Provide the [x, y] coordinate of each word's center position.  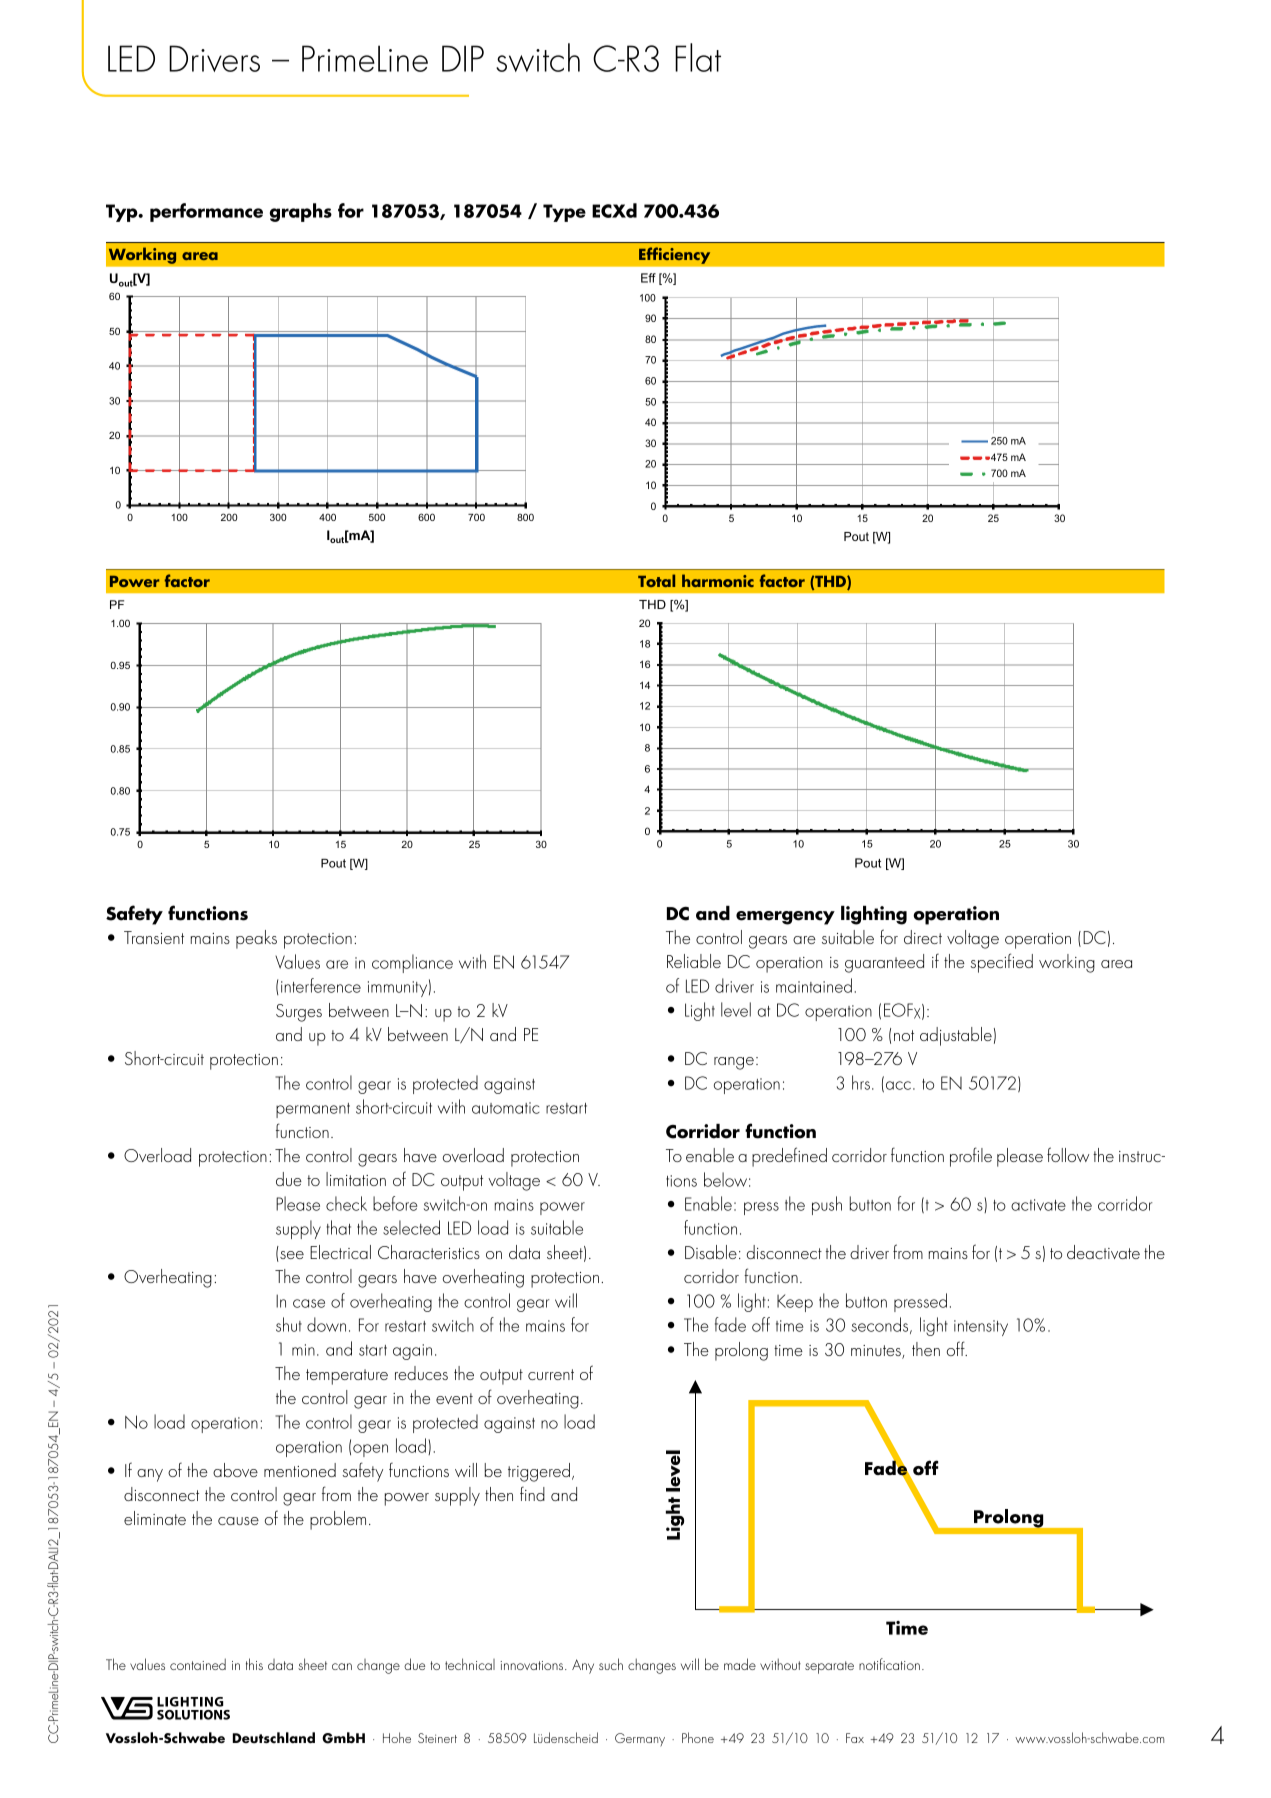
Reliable [694, 961]
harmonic [718, 580]
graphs [301, 212]
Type [564, 213]
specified [1001, 963]
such [611, 1664]
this [254, 1664]
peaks [256, 939]
